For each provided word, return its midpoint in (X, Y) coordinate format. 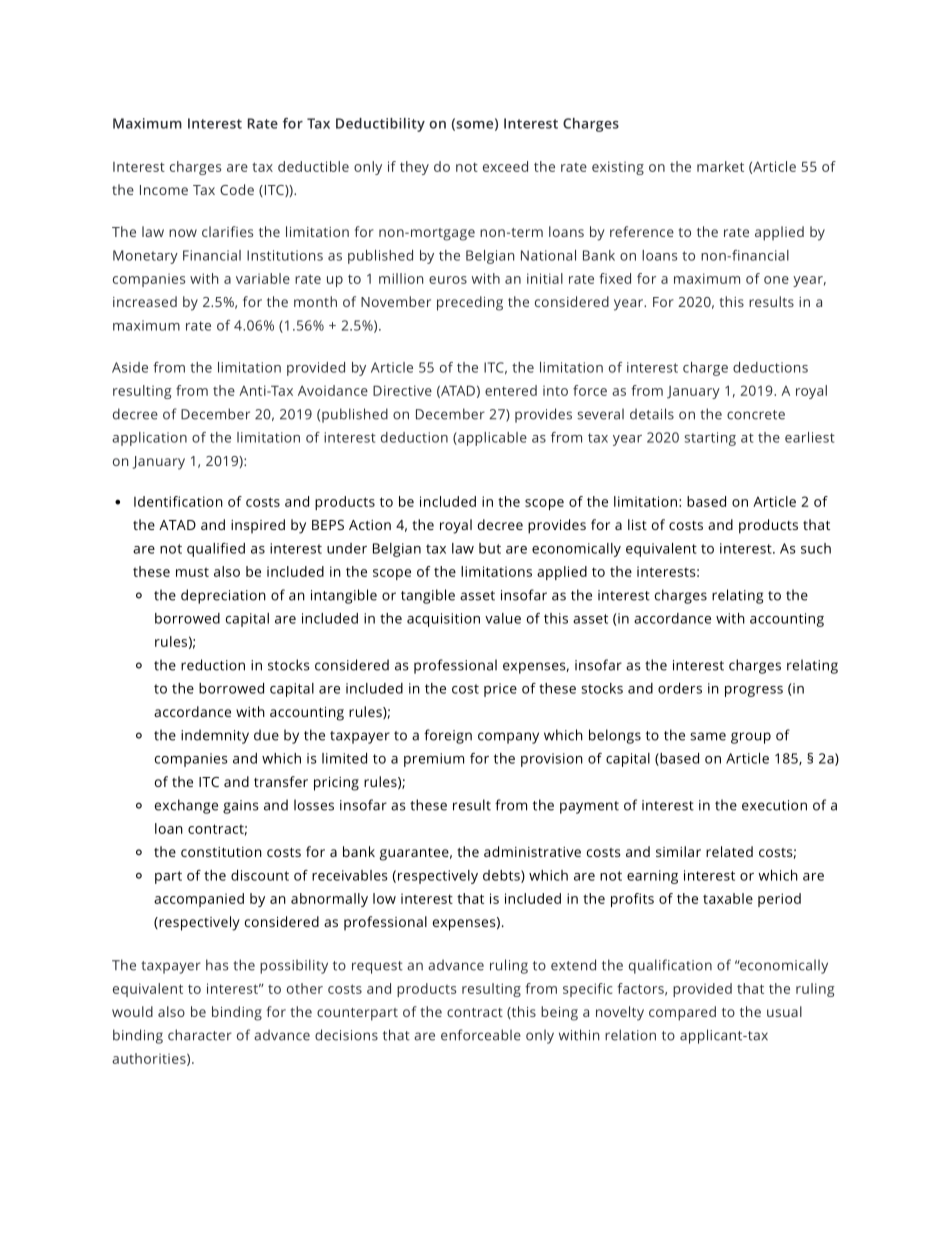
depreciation (223, 596)
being (559, 1013)
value (503, 618)
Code (237, 189)
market (720, 166)
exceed (505, 166)
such (816, 548)
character (200, 1035)
